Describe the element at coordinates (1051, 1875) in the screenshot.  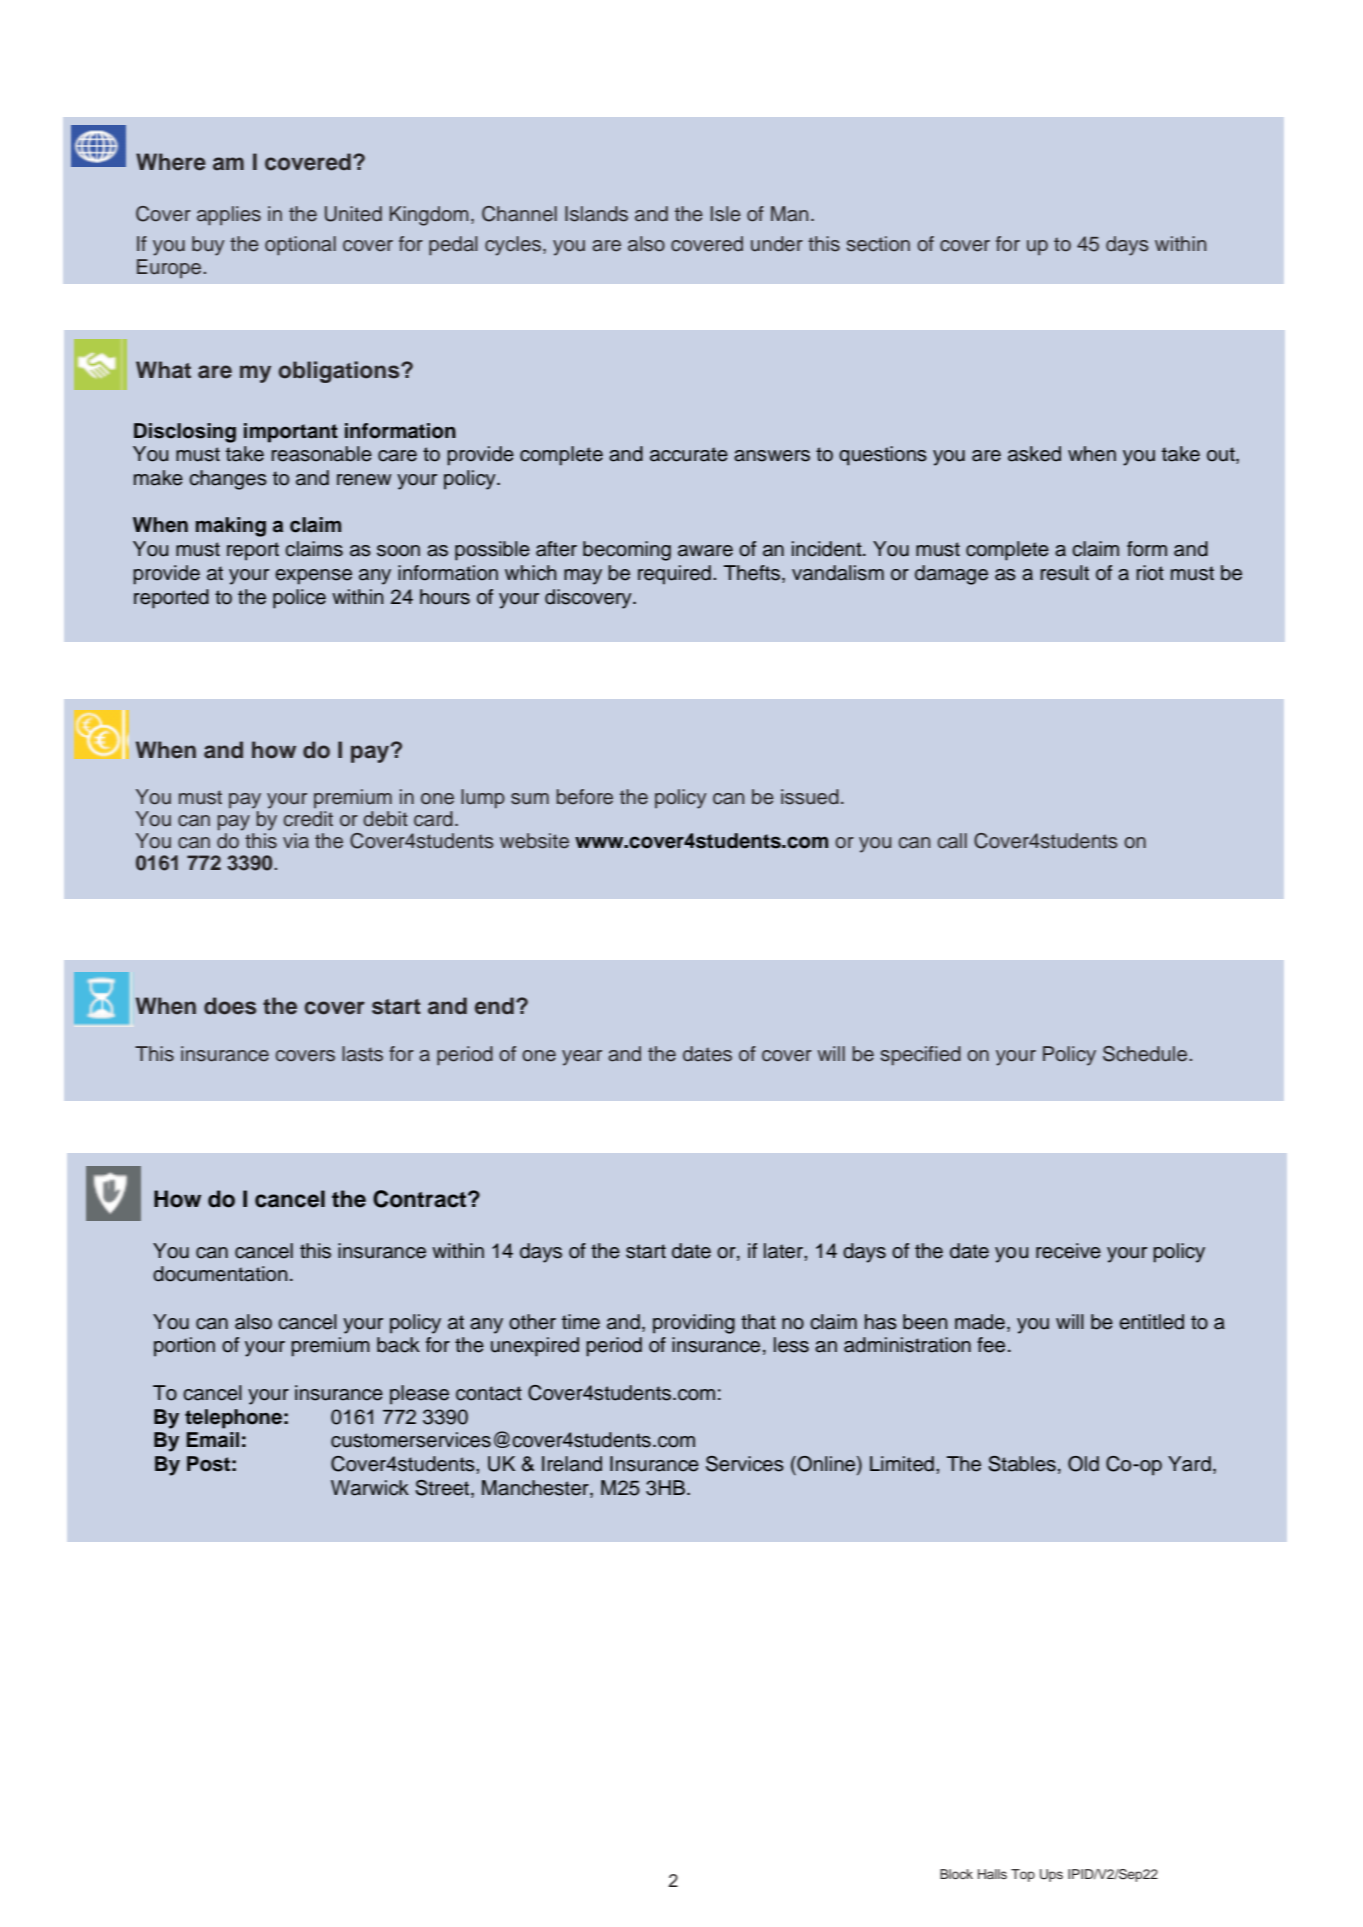
I see `Ups` at that location.
